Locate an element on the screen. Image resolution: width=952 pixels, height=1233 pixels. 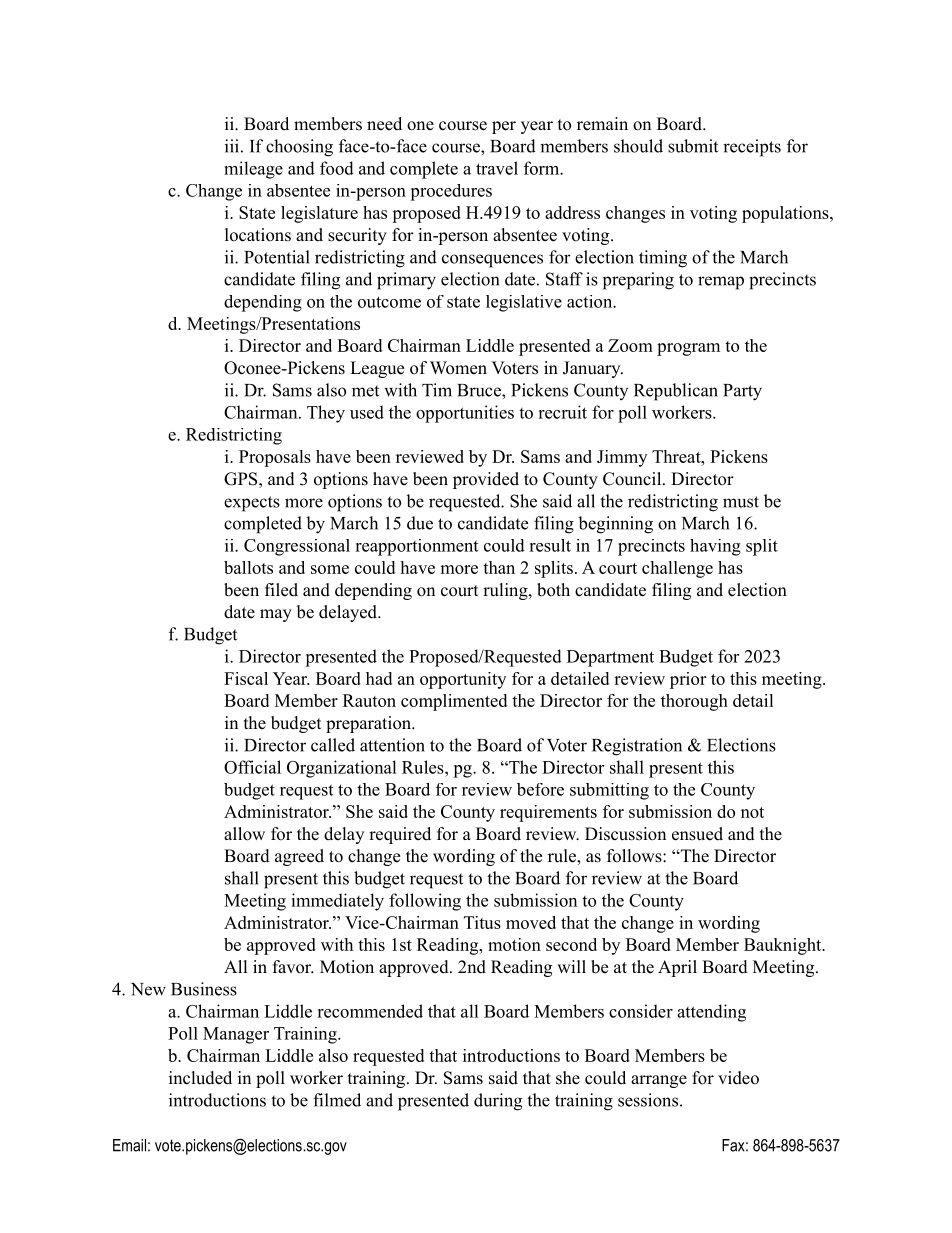
They is located at coordinates (326, 414).
